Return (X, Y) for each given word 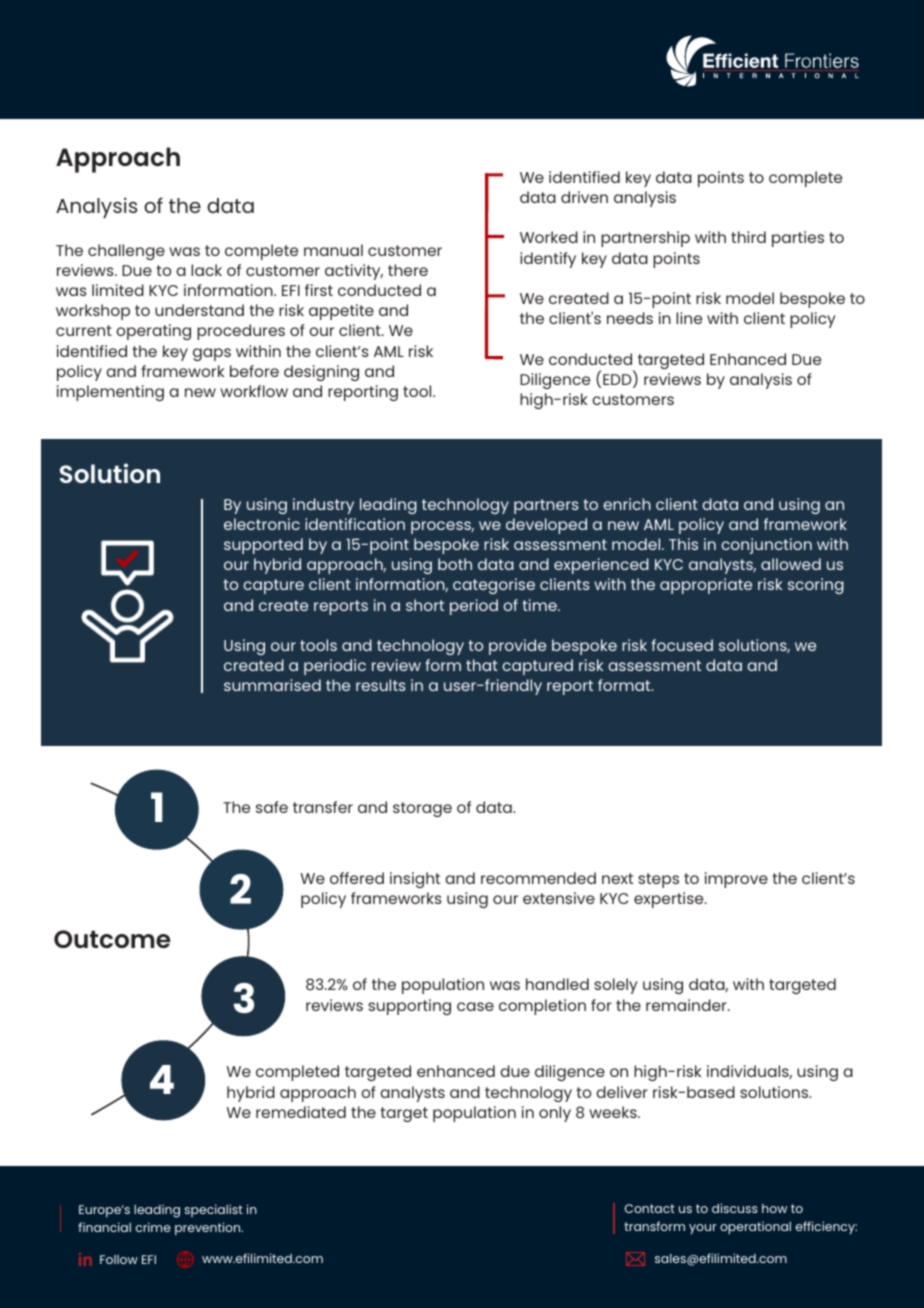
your (703, 1229)
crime (153, 1227)
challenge (126, 252)
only (555, 1114)
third (748, 237)
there (408, 270)
